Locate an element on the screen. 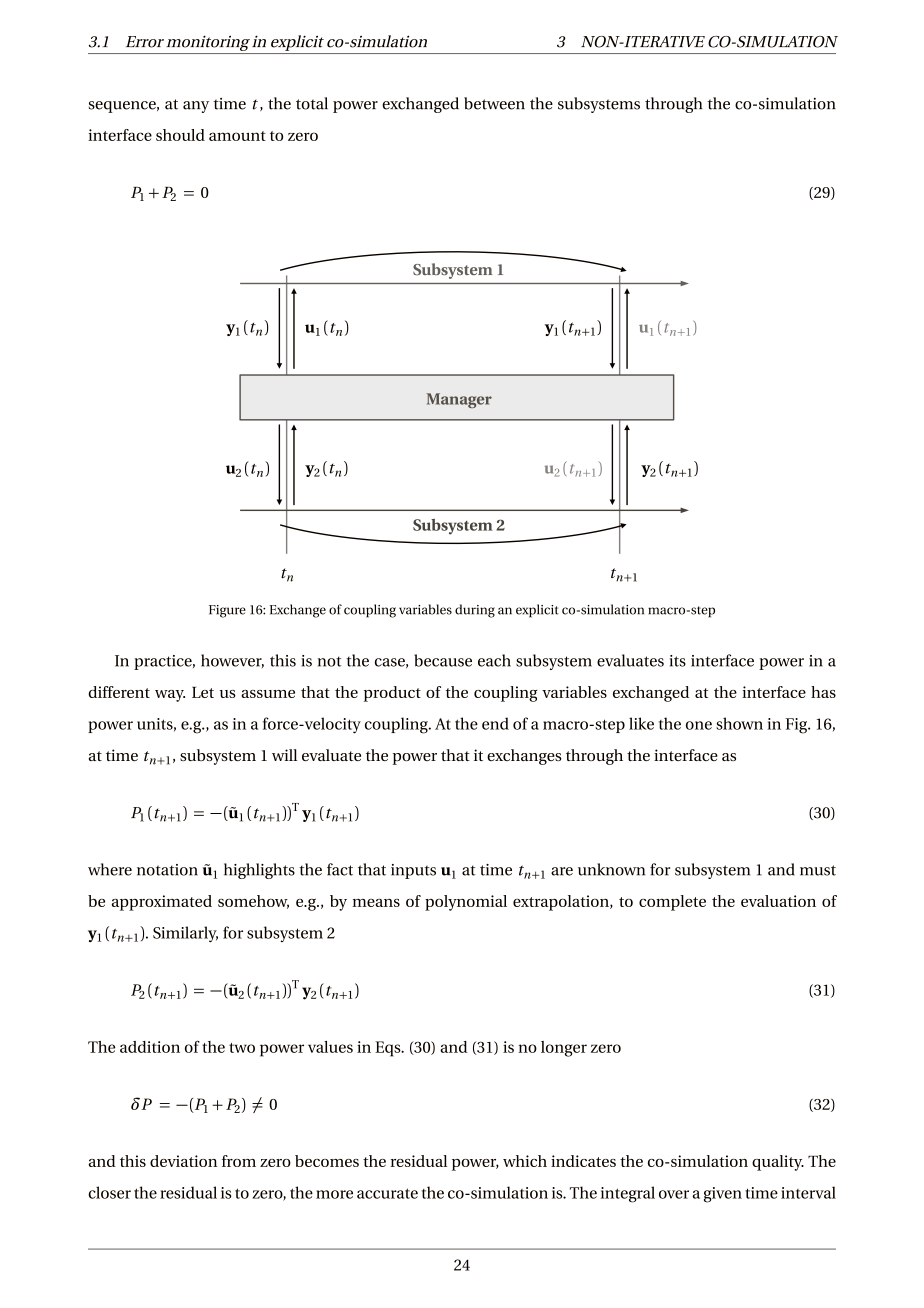 The image size is (924, 1308). any is located at coordinates (196, 107).
